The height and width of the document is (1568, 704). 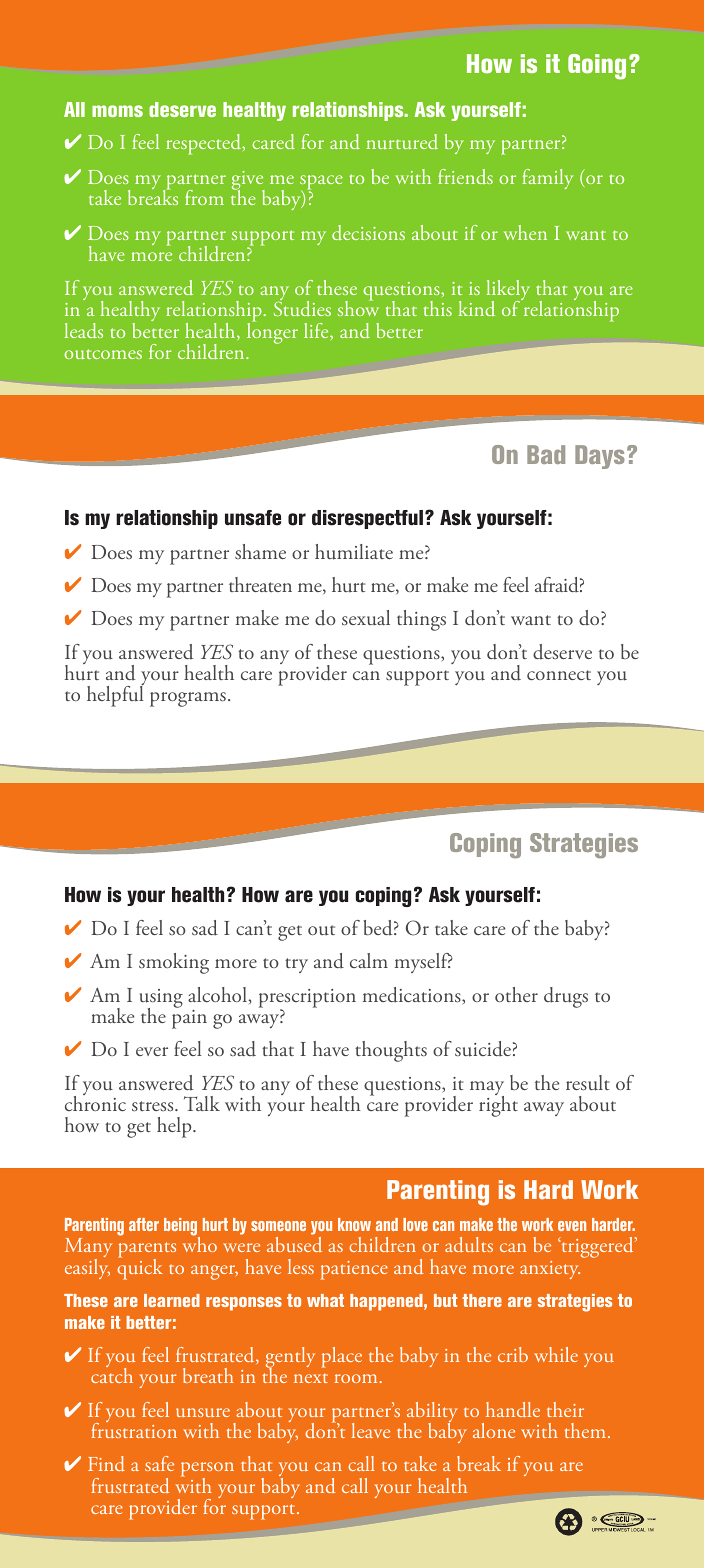 What do you see at coordinates (134, 1429) in the document?
I see `frustration` at bounding box center [134, 1429].
